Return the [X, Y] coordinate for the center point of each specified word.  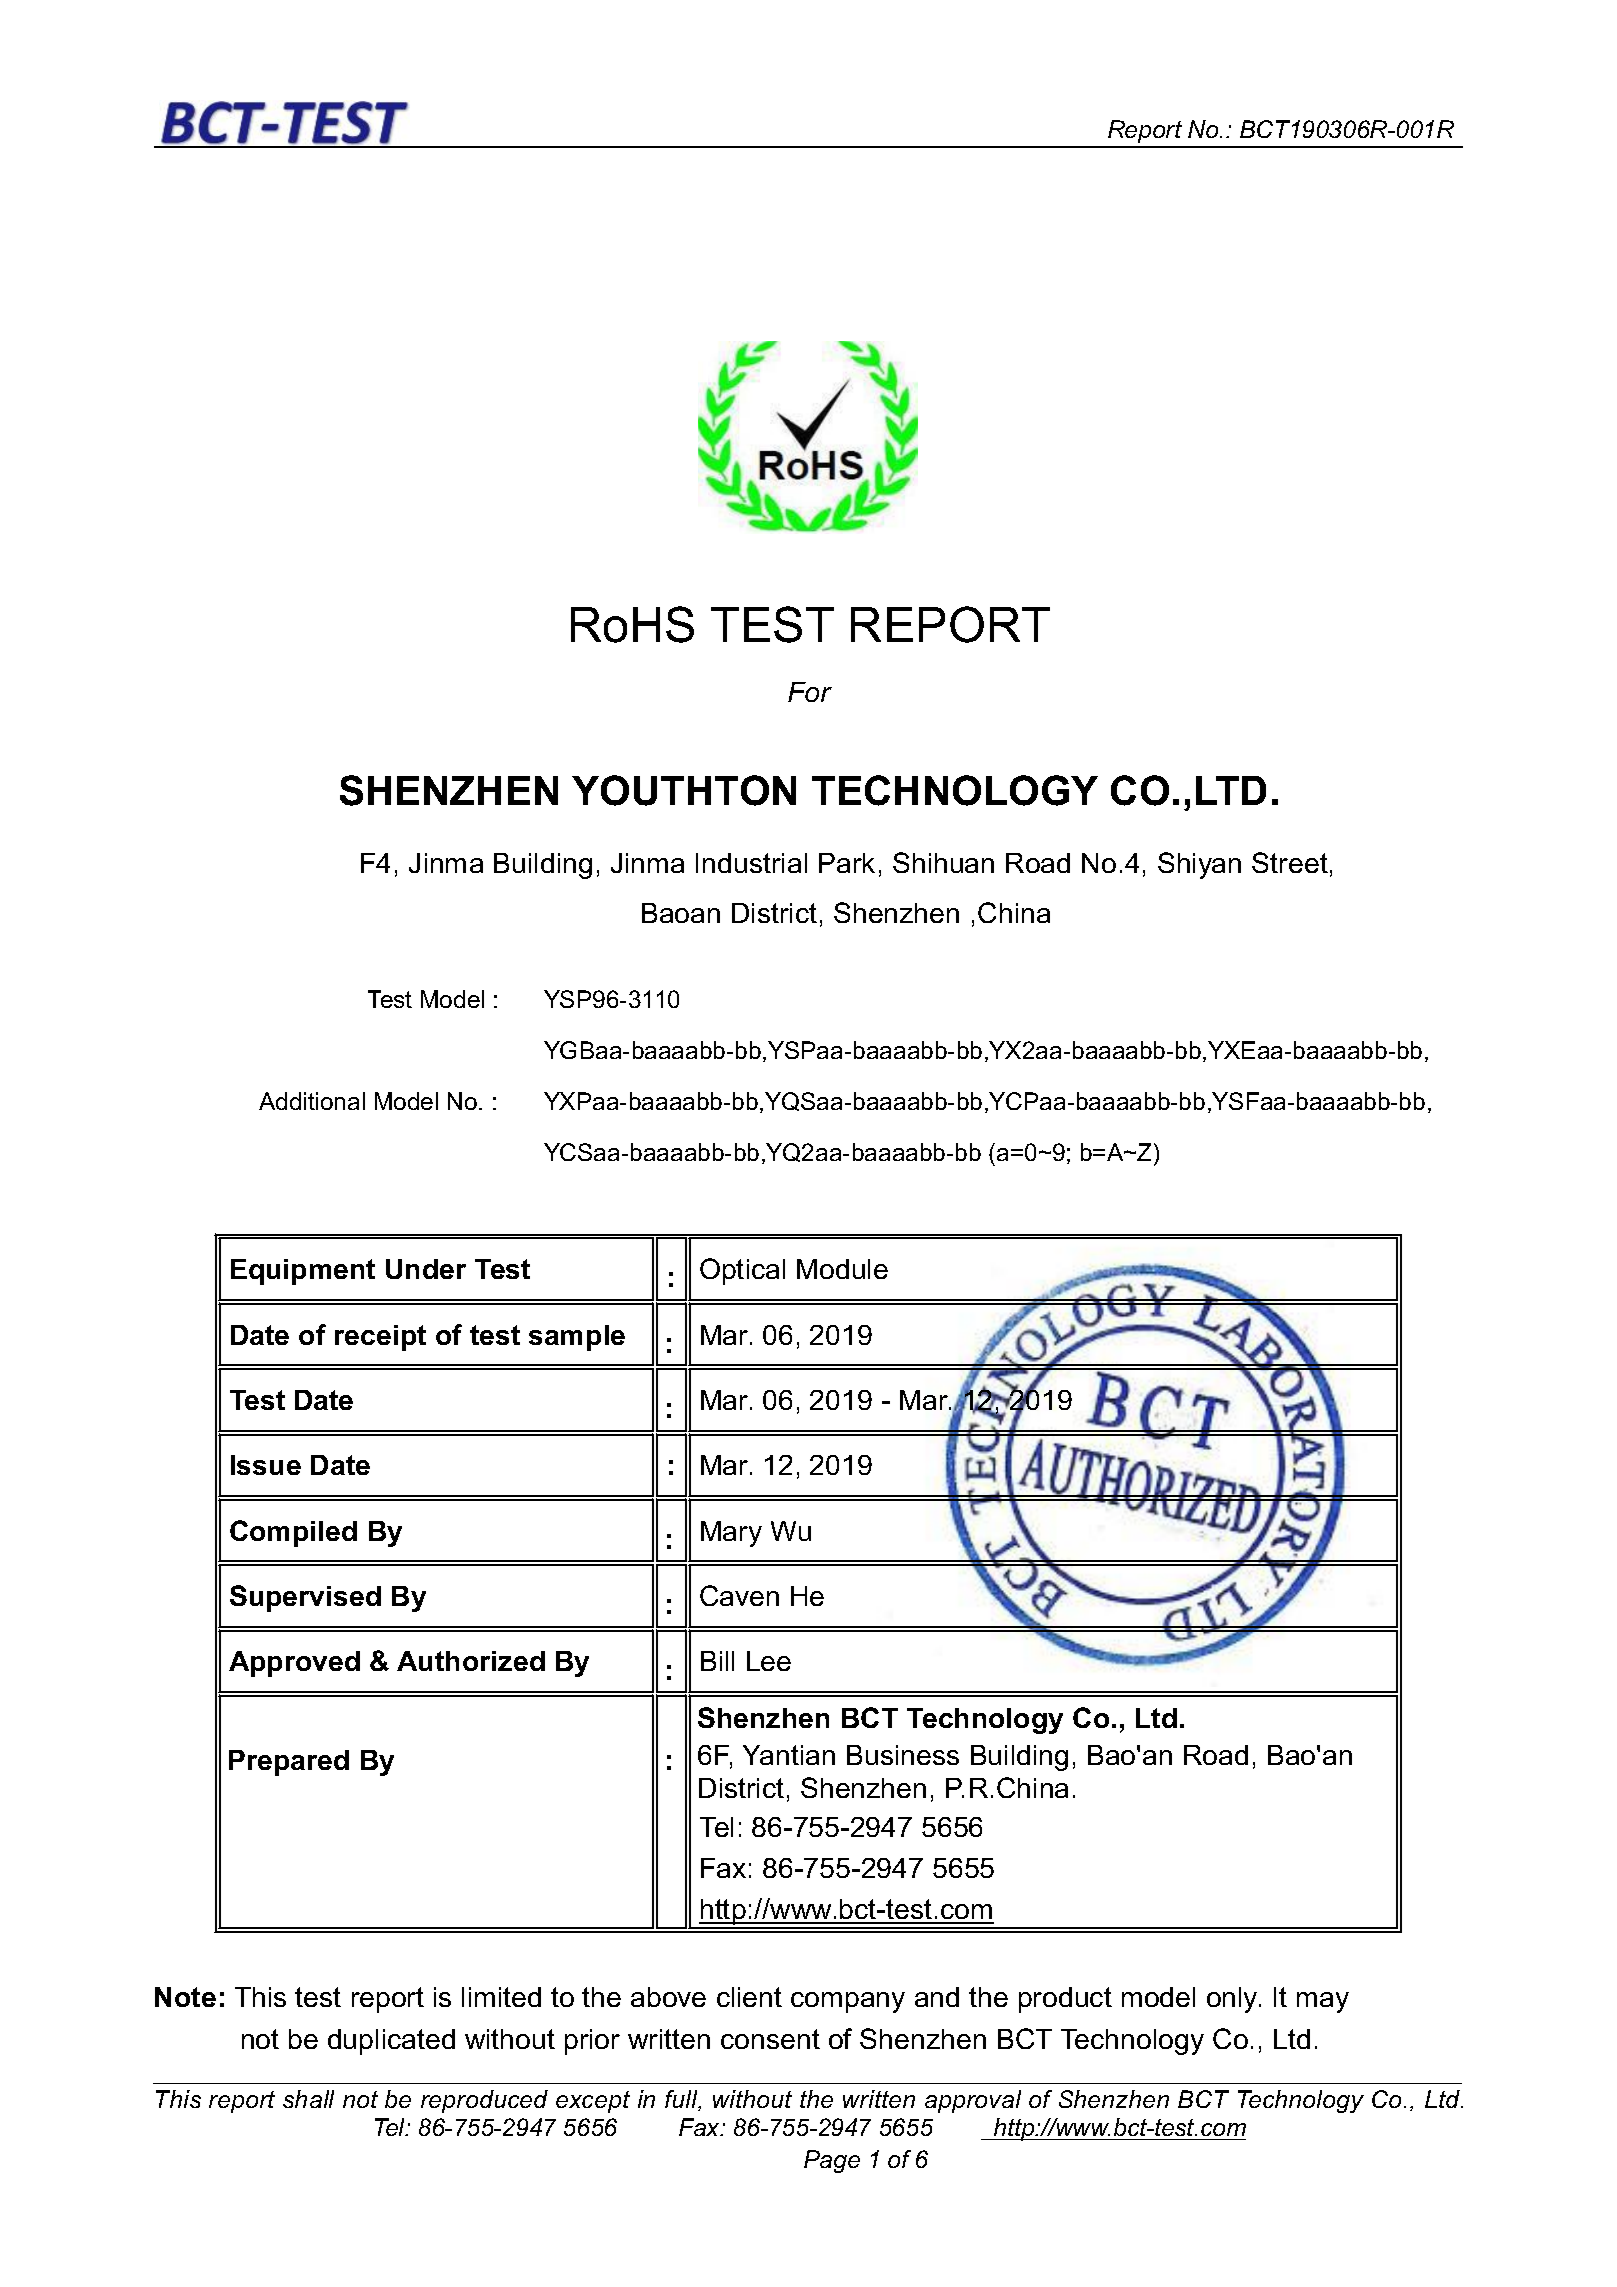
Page [832, 2161]
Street [1290, 862]
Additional [312, 1101]
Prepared [289, 1763]
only [1233, 2000]
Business [903, 1755]
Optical [742, 1271]
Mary [731, 1534]
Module [842, 1269]
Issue [266, 1465]
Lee [769, 1661]
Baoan [681, 913]
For [810, 692]
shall [308, 2099]
